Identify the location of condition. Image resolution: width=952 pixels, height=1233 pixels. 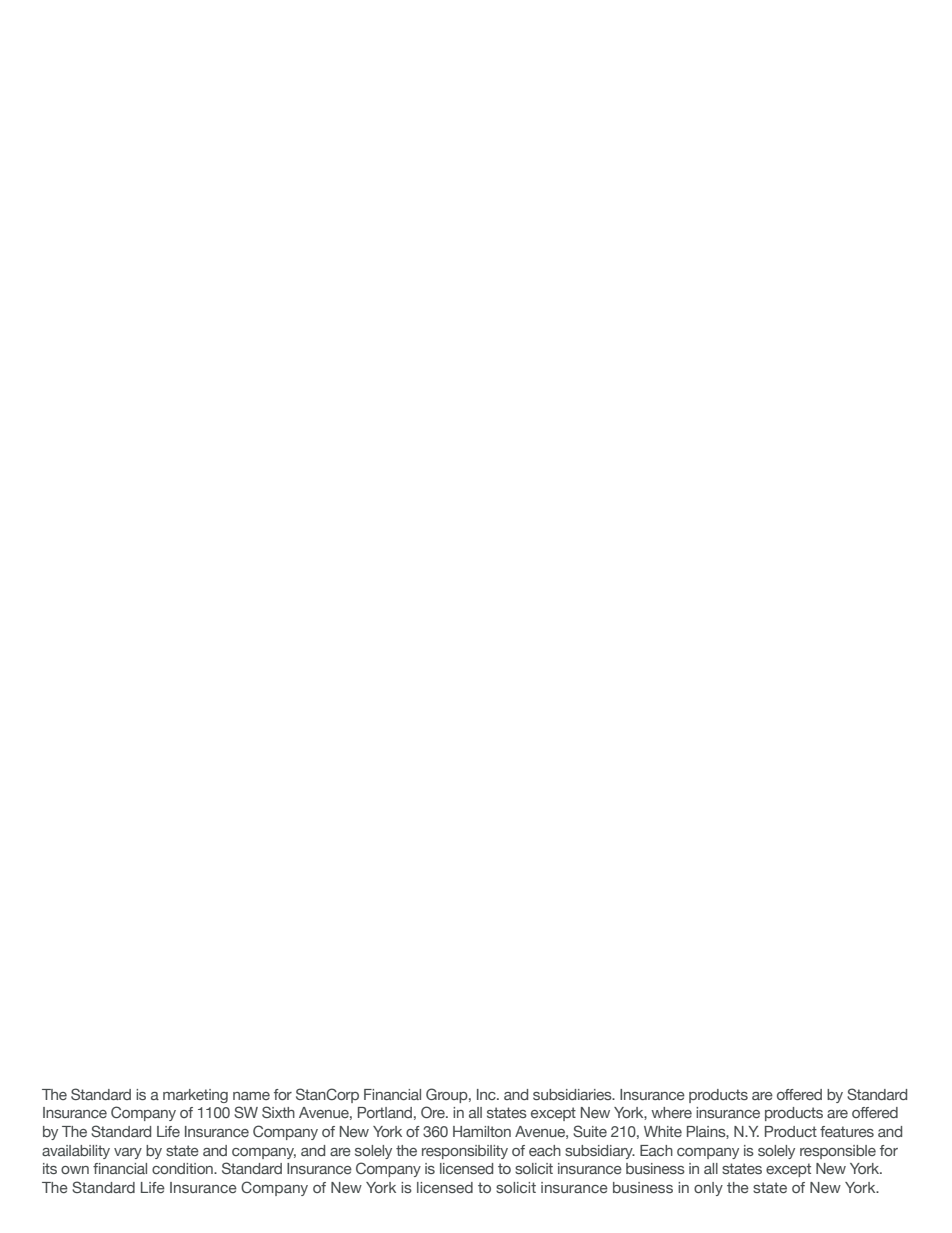
(183, 1168).
